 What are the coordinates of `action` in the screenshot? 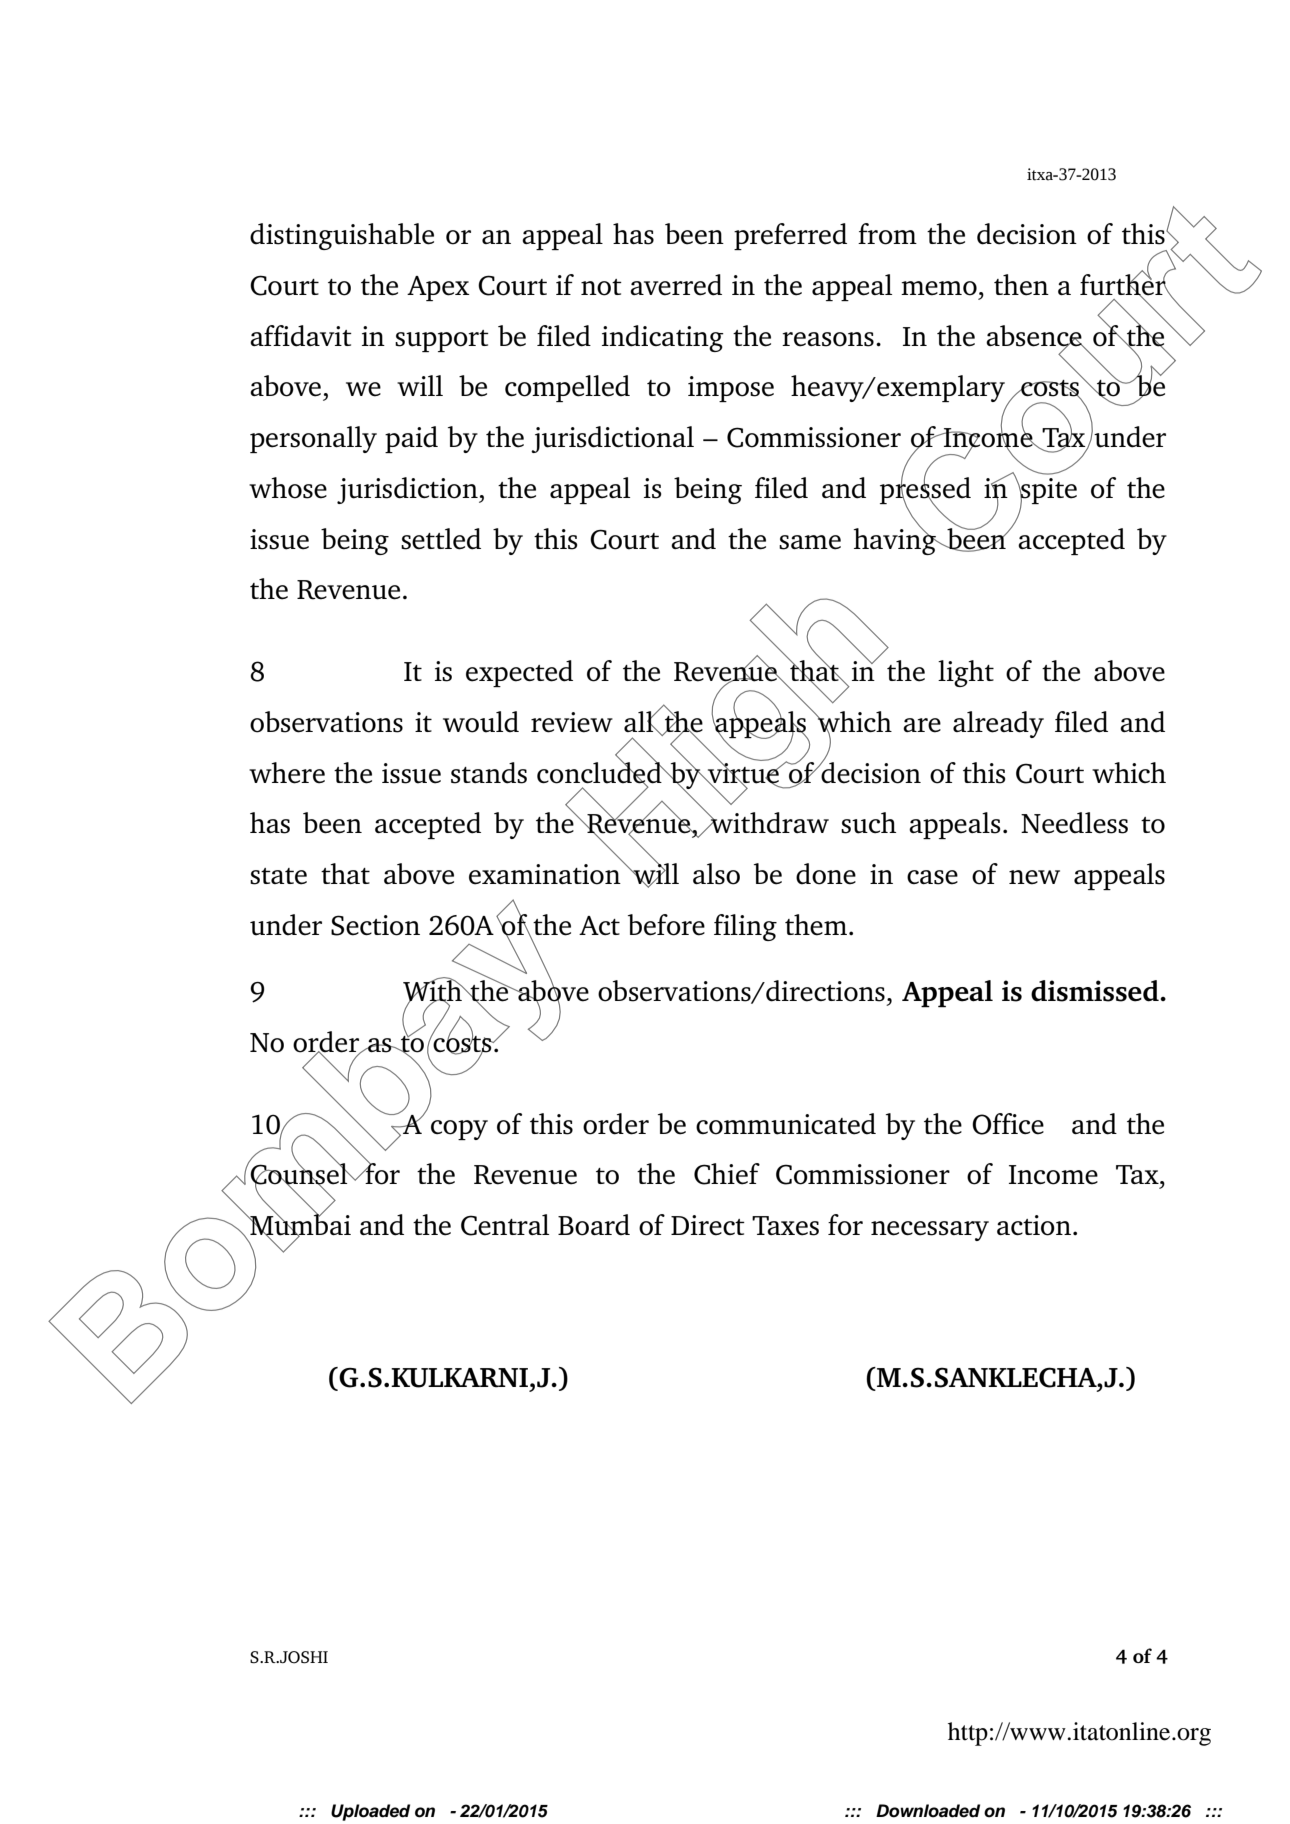 It's located at (1034, 1225).
